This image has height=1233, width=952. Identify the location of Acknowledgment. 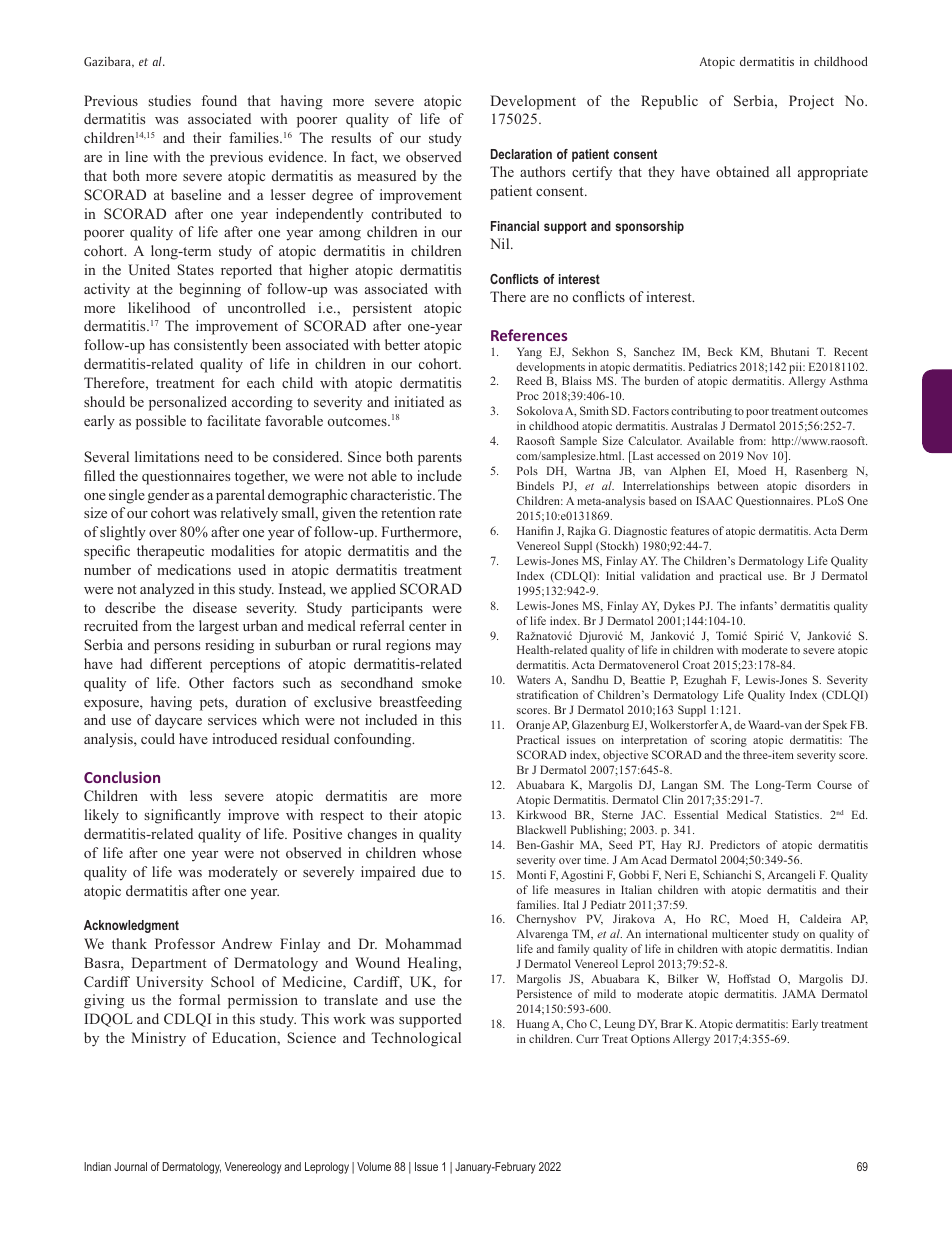
(131, 926).
